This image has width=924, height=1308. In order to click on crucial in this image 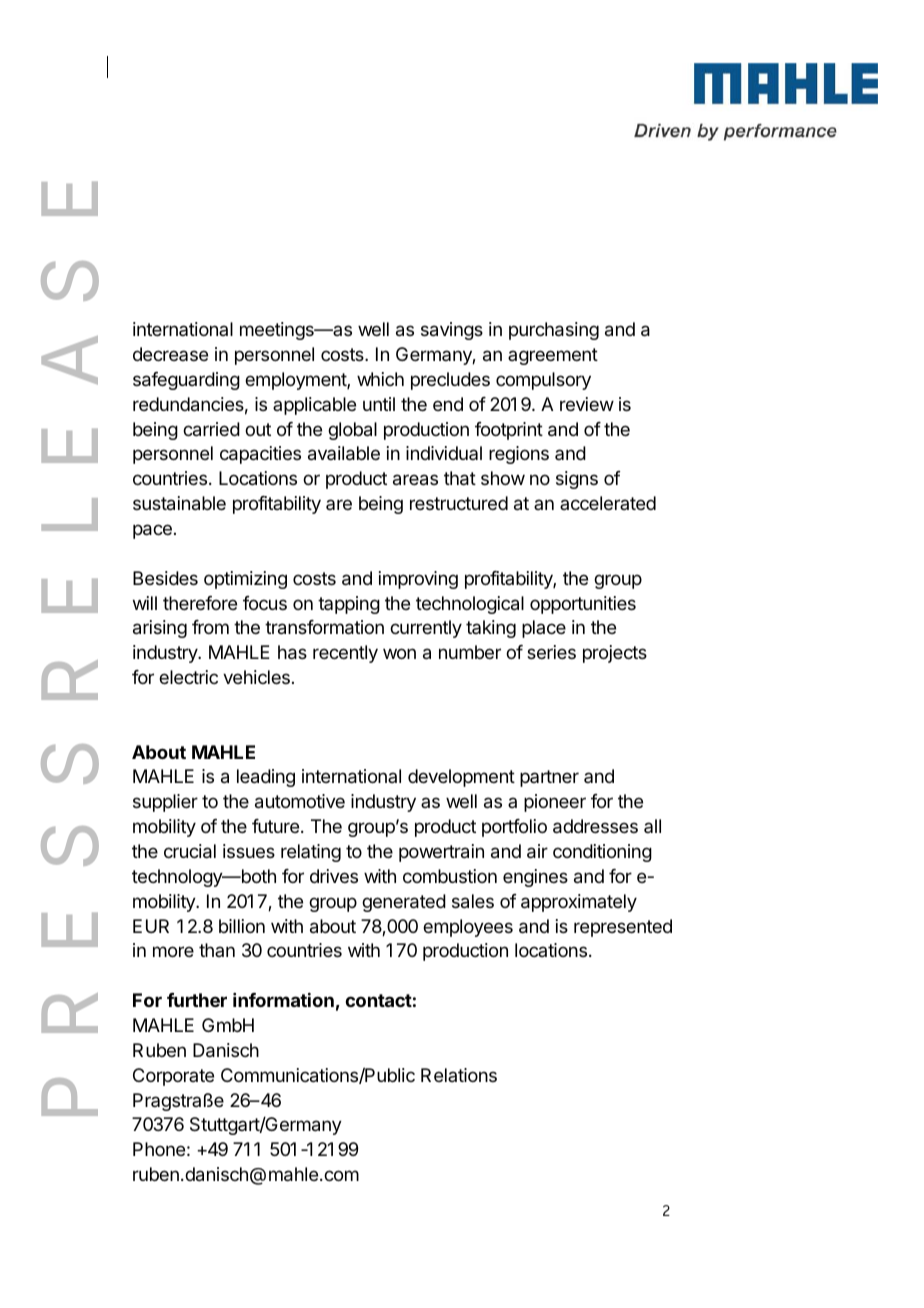, I will do `click(190, 851)`.
